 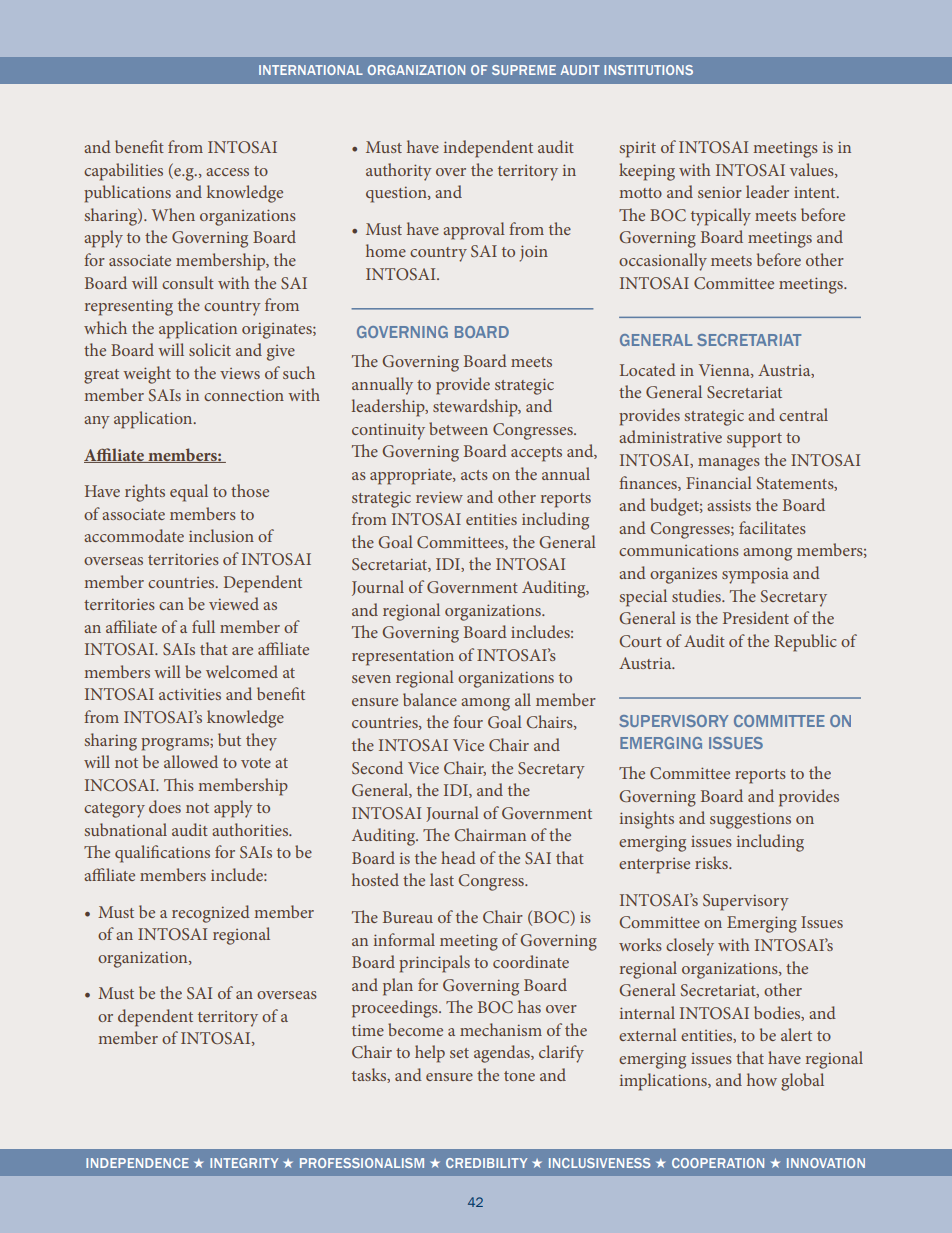 What do you see at coordinates (524, 70) in the screenshot?
I see `SUPREME` at bounding box center [524, 70].
